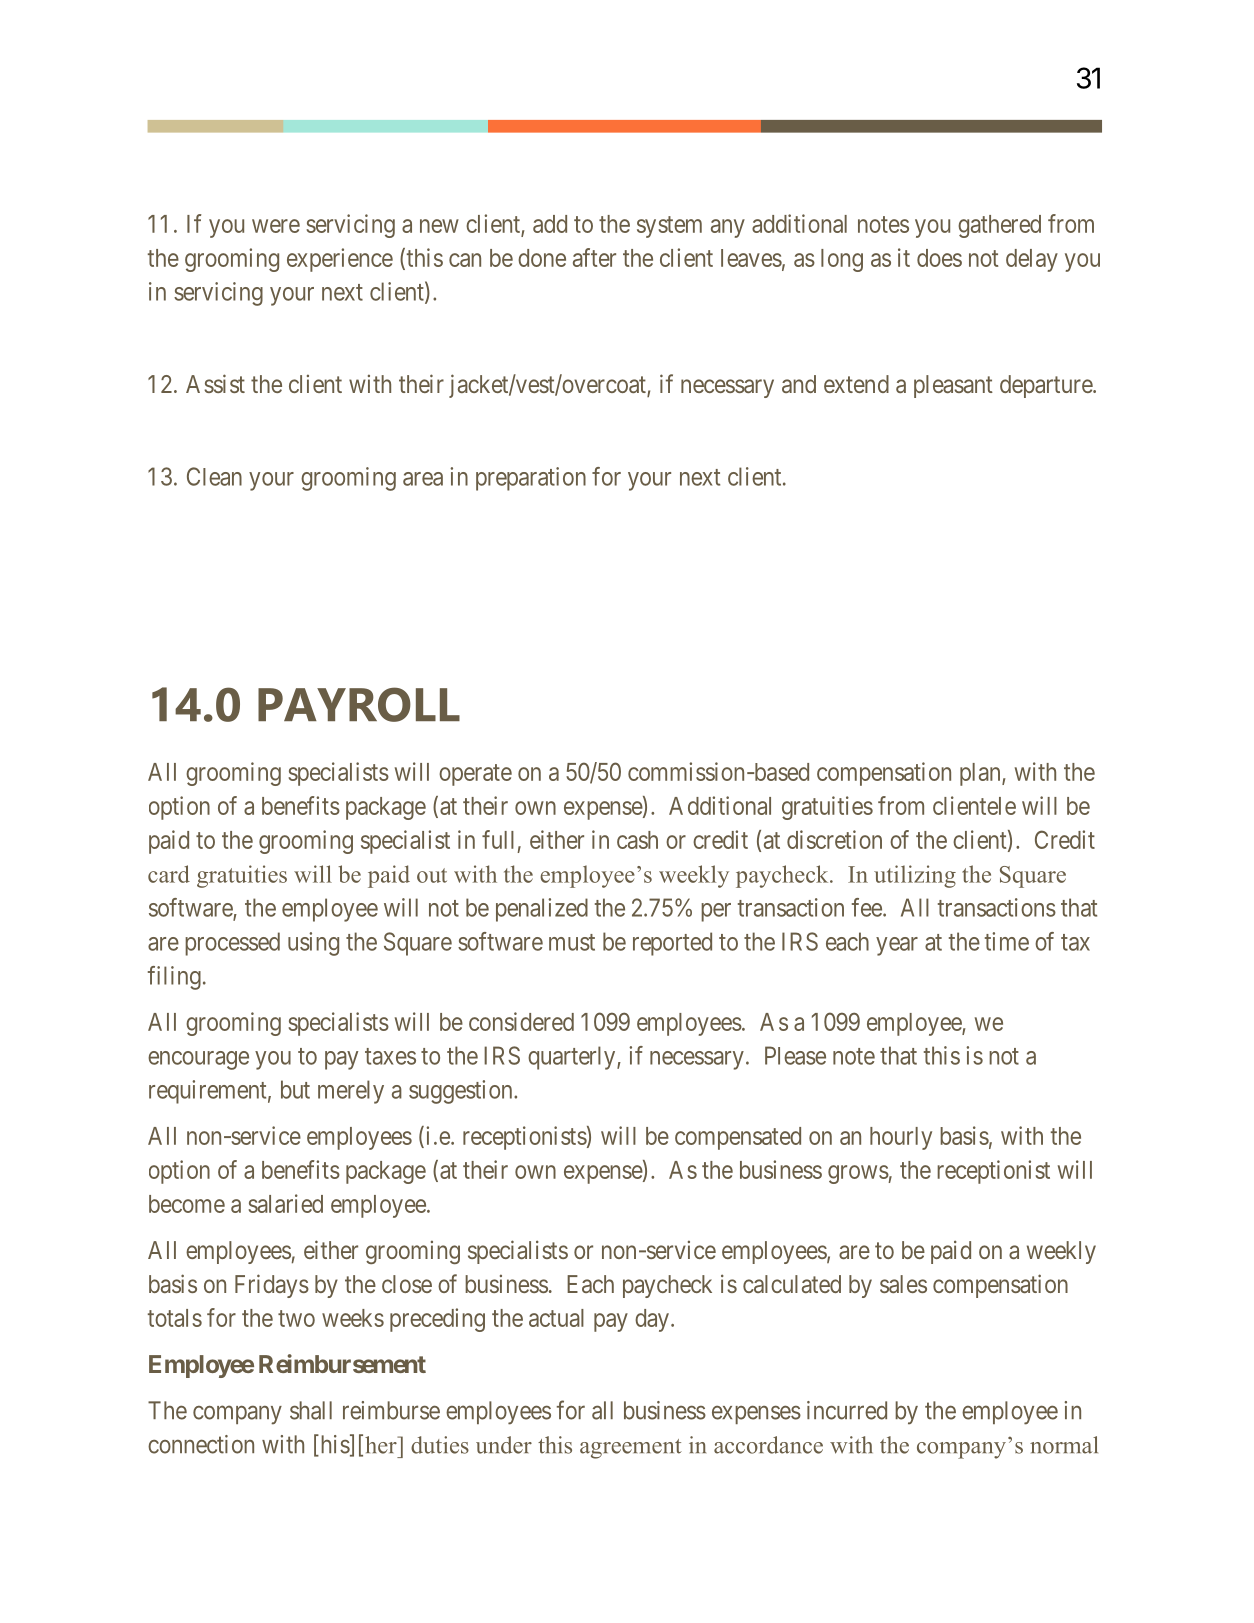 Image resolution: width=1254 pixels, height=1623 pixels. Describe the element at coordinates (169, 874) in the image. I see `card` at that location.
